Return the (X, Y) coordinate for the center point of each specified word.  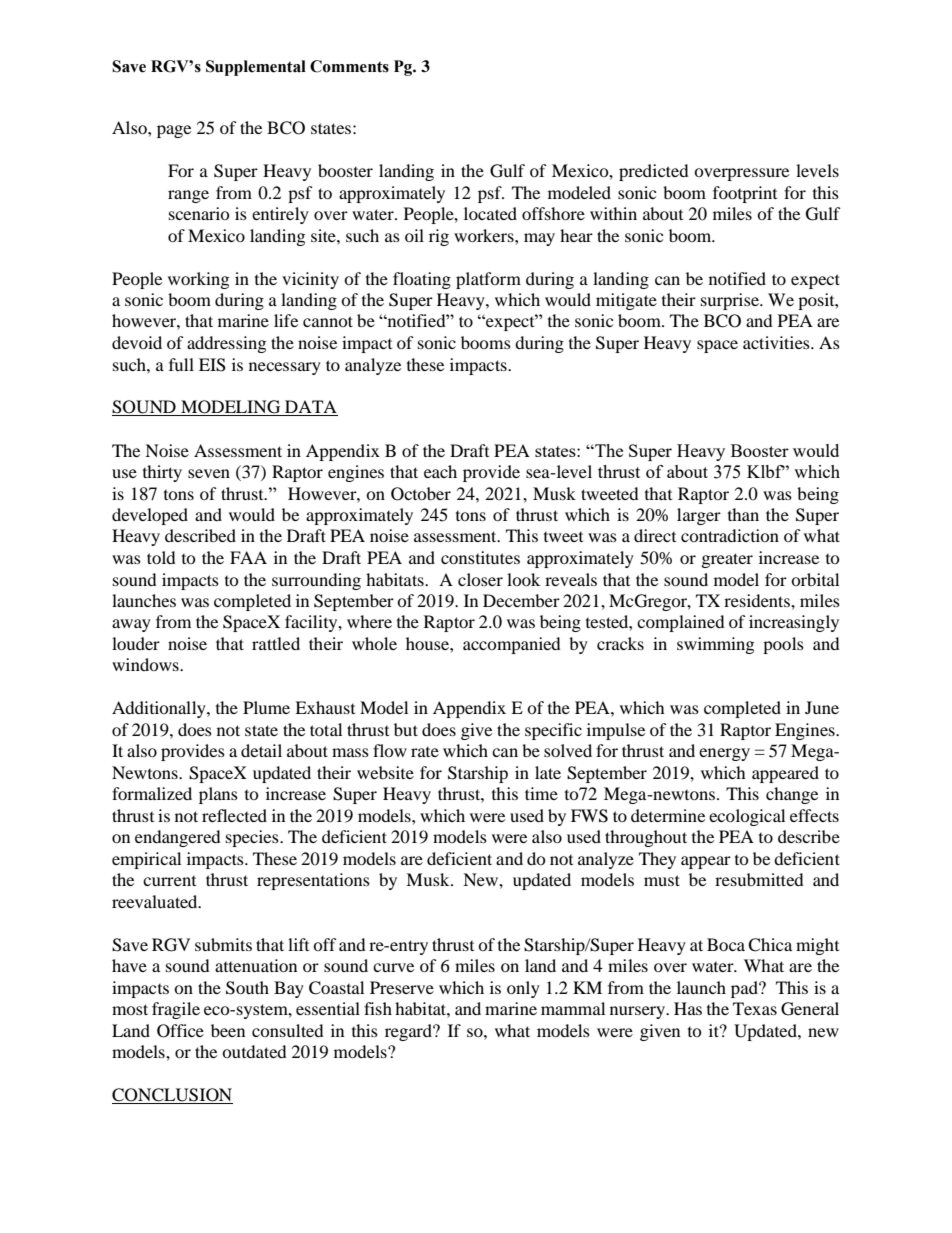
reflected (234, 815)
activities (777, 342)
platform (488, 280)
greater (727, 560)
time (541, 793)
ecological (747, 817)
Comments (349, 66)
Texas (755, 1008)
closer (480, 579)
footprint (745, 194)
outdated (254, 1051)
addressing (226, 344)
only (523, 989)
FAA (248, 557)
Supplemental (256, 68)
